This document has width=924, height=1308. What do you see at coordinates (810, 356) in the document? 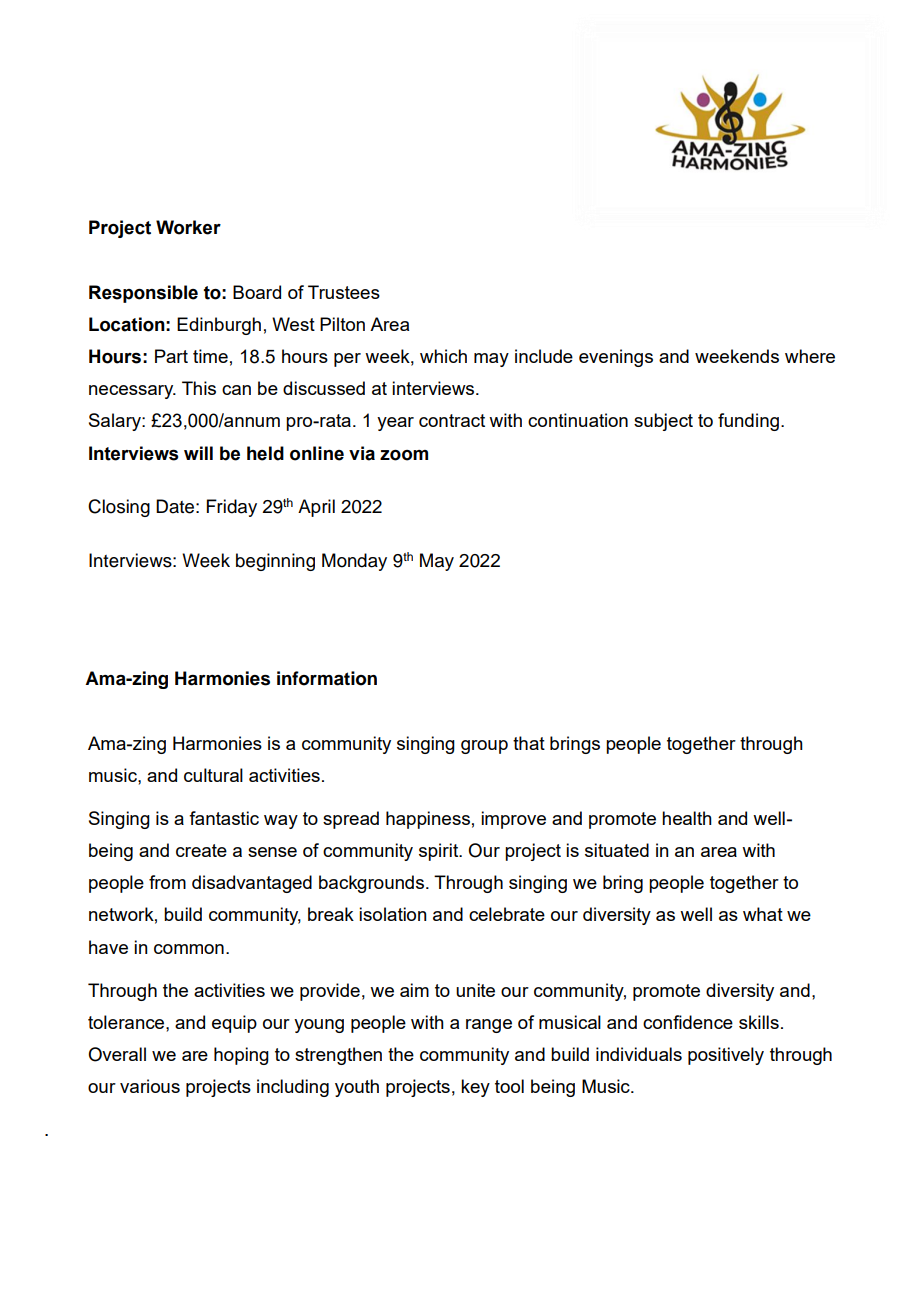
I see `where` at bounding box center [810, 356].
